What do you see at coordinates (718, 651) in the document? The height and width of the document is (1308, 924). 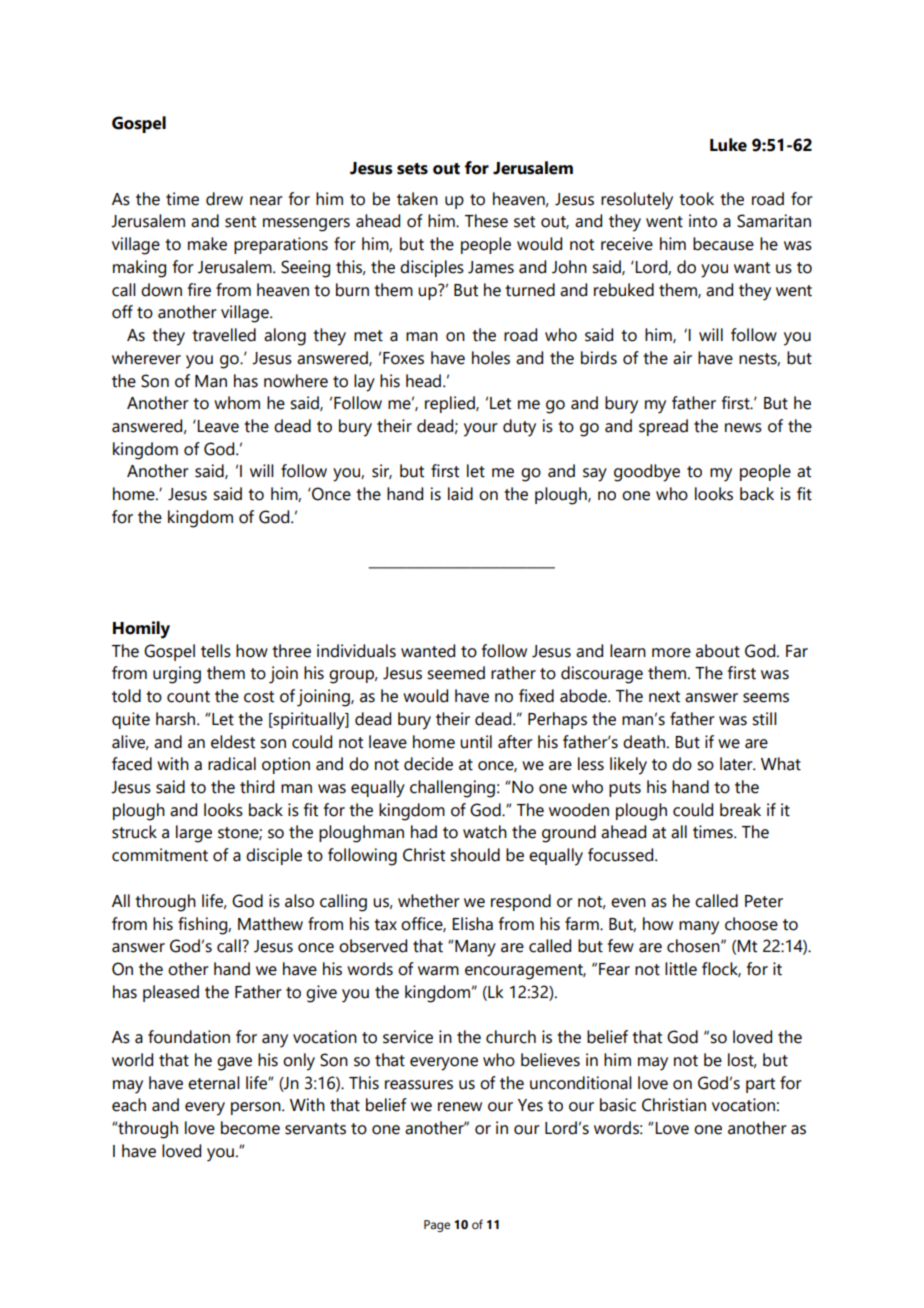 I see `about` at bounding box center [718, 651].
